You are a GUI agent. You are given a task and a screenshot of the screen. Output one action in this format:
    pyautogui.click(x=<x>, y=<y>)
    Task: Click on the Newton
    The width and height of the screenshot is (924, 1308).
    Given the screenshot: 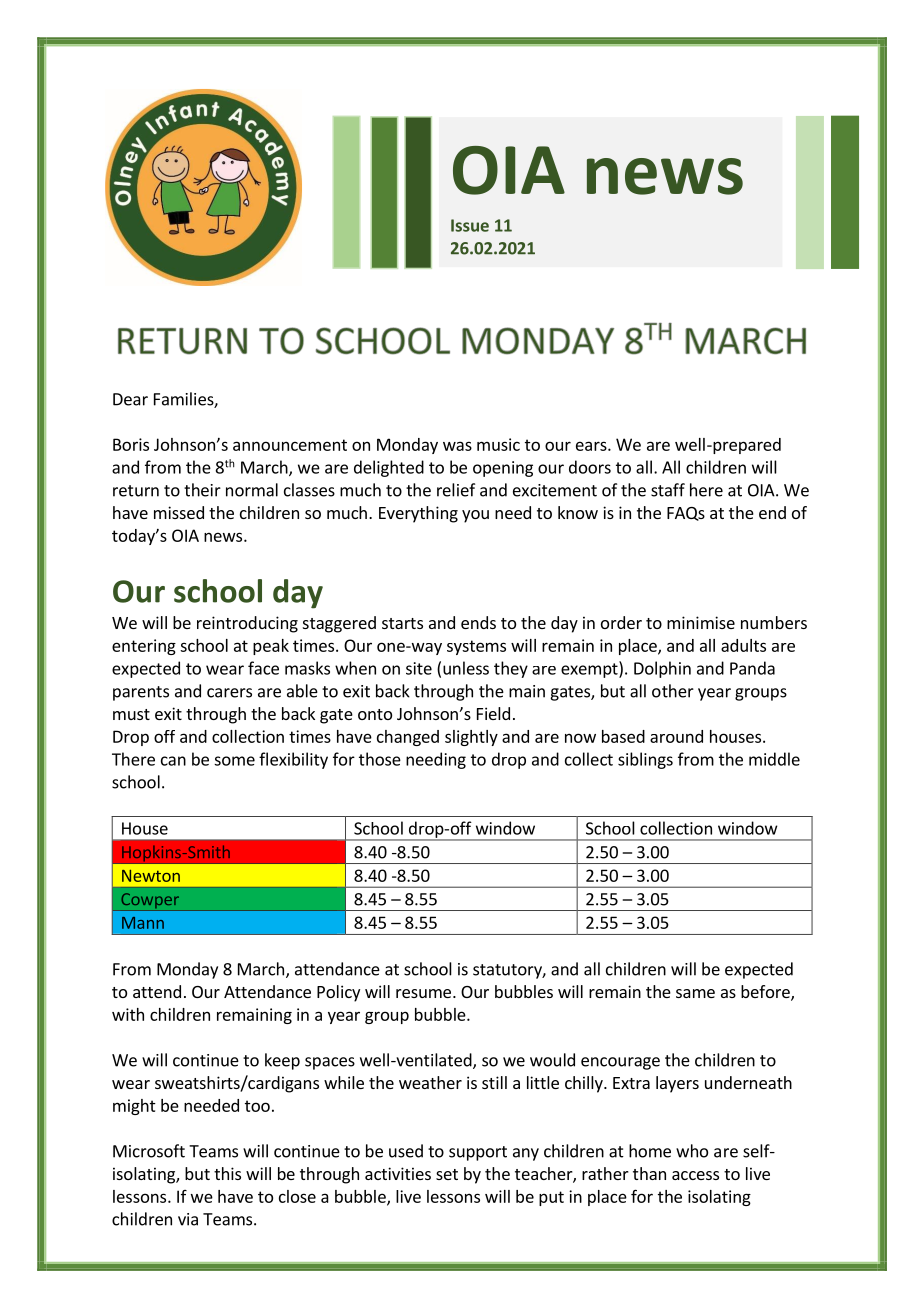 What is the action you would take?
    pyautogui.click(x=151, y=876)
